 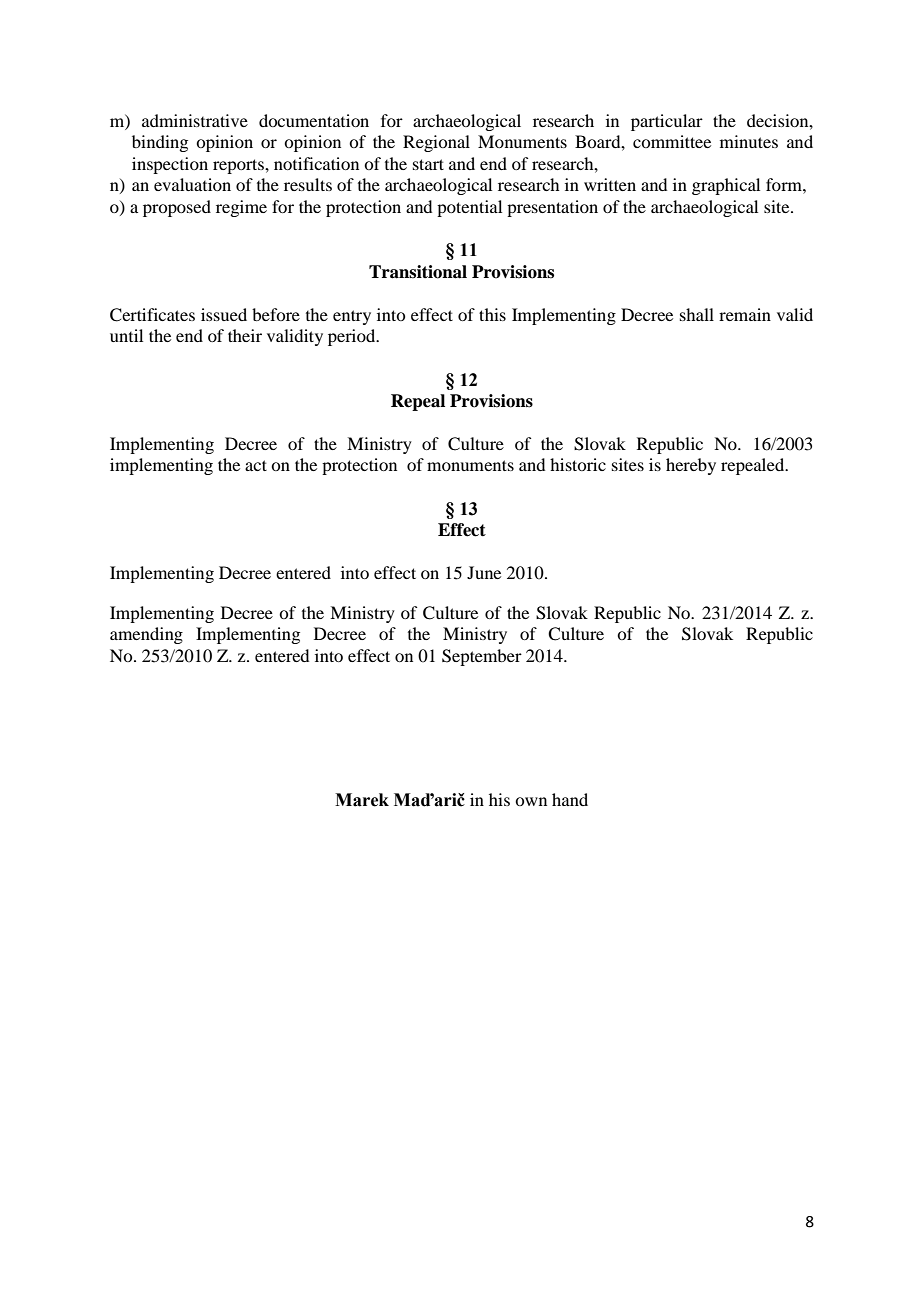 What do you see at coordinates (672, 141) in the page?
I see `committee` at bounding box center [672, 141].
